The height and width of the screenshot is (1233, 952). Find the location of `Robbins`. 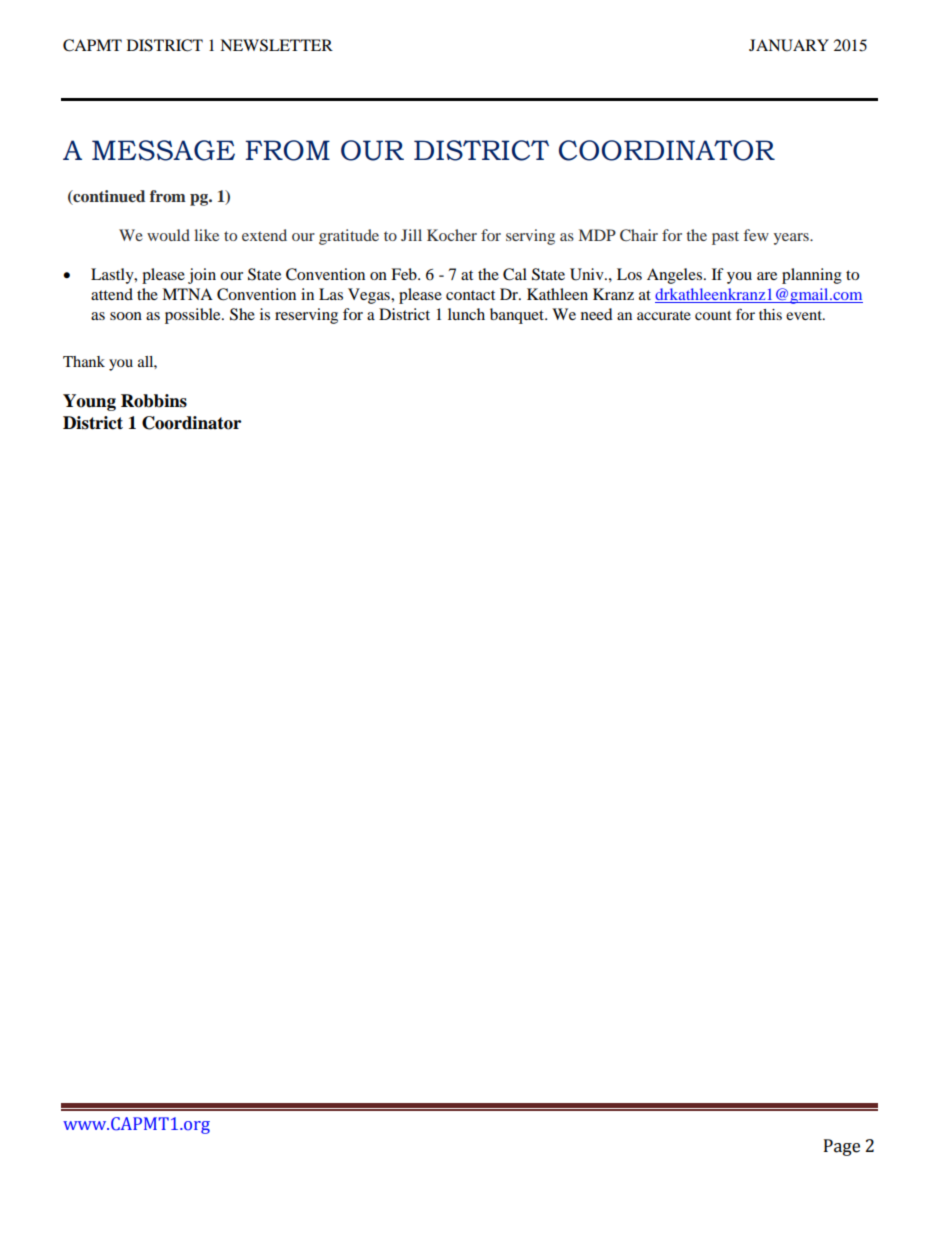

Robbins is located at coordinates (154, 401).
